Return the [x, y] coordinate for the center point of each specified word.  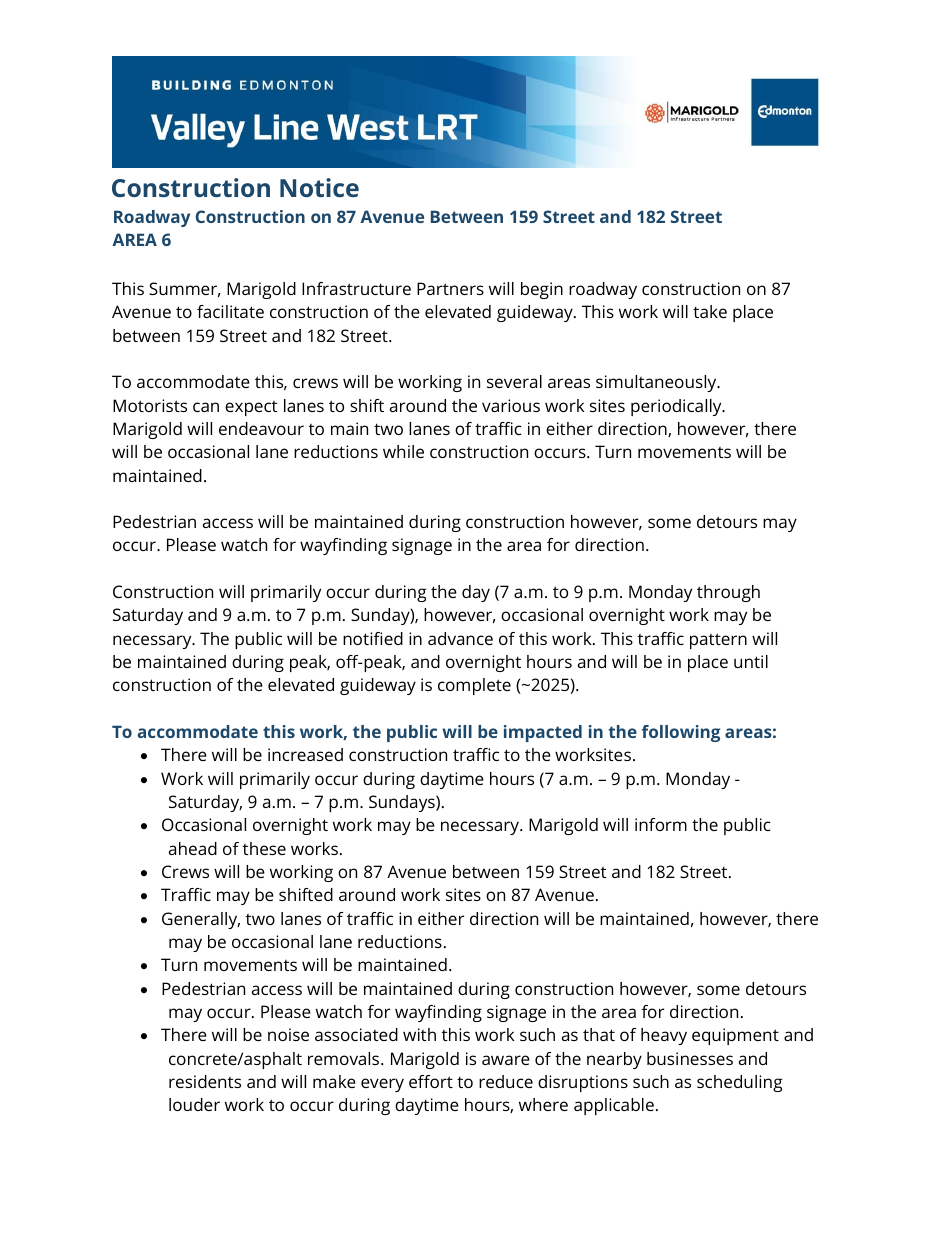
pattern [718, 641]
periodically [677, 407]
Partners [450, 288]
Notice [319, 187]
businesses [690, 1058]
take [710, 311]
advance [460, 638]
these [264, 848]
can [206, 407]
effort [431, 1081]
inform [661, 824]
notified [373, 638]
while [403, 451]
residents [205, 1081]
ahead [193, 848]
